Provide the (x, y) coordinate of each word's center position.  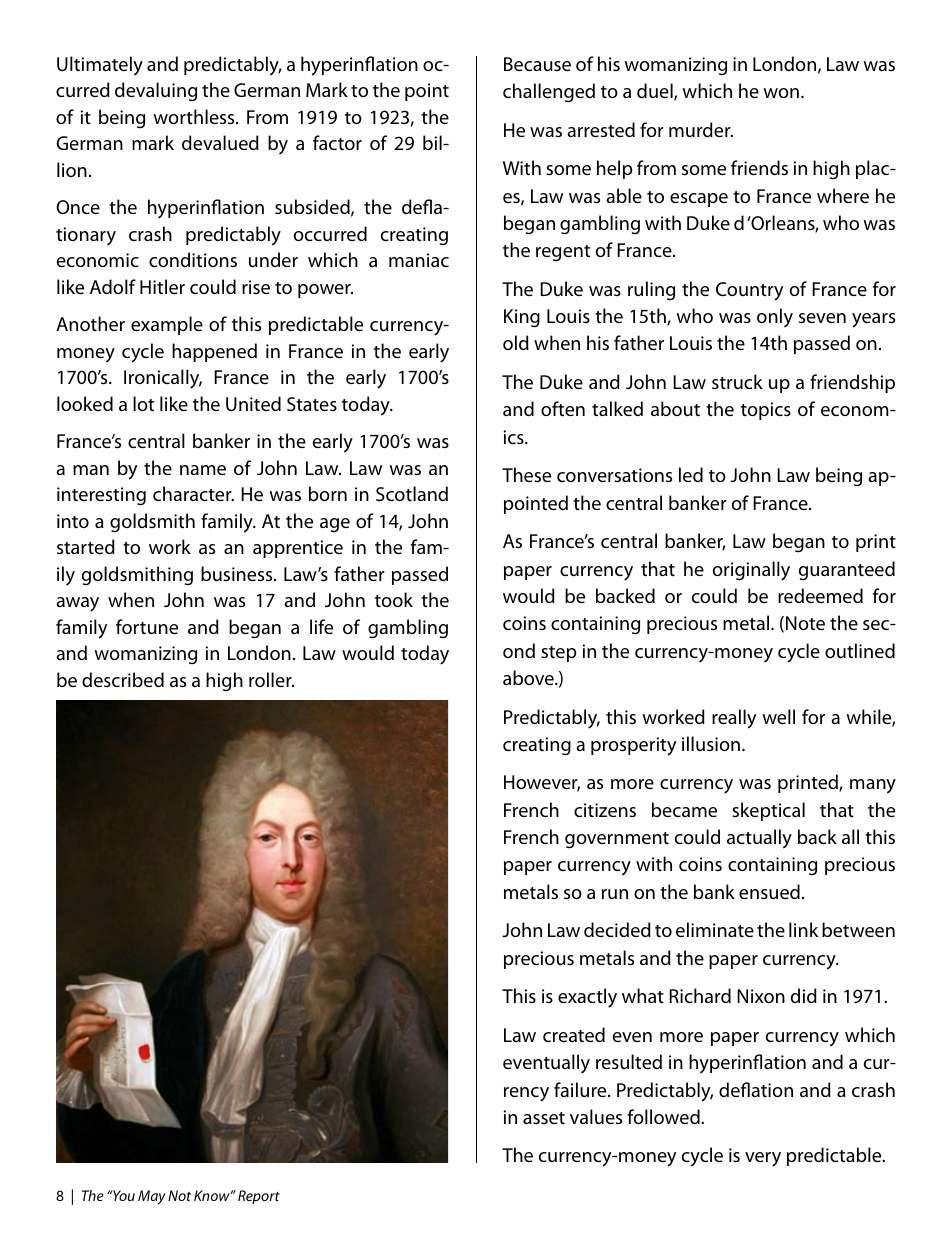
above (529, 677)
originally (751, 571)
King (522, 318)
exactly (587, 998)
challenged (549, 93)
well (778, 716)
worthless (195, 116)
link (803, 929)
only (775, 317)
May (152, 1197)
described (123, 679)
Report (259, 1197)
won (781, 93)
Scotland (412, 493)
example (167, 325)
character (193, 493)
